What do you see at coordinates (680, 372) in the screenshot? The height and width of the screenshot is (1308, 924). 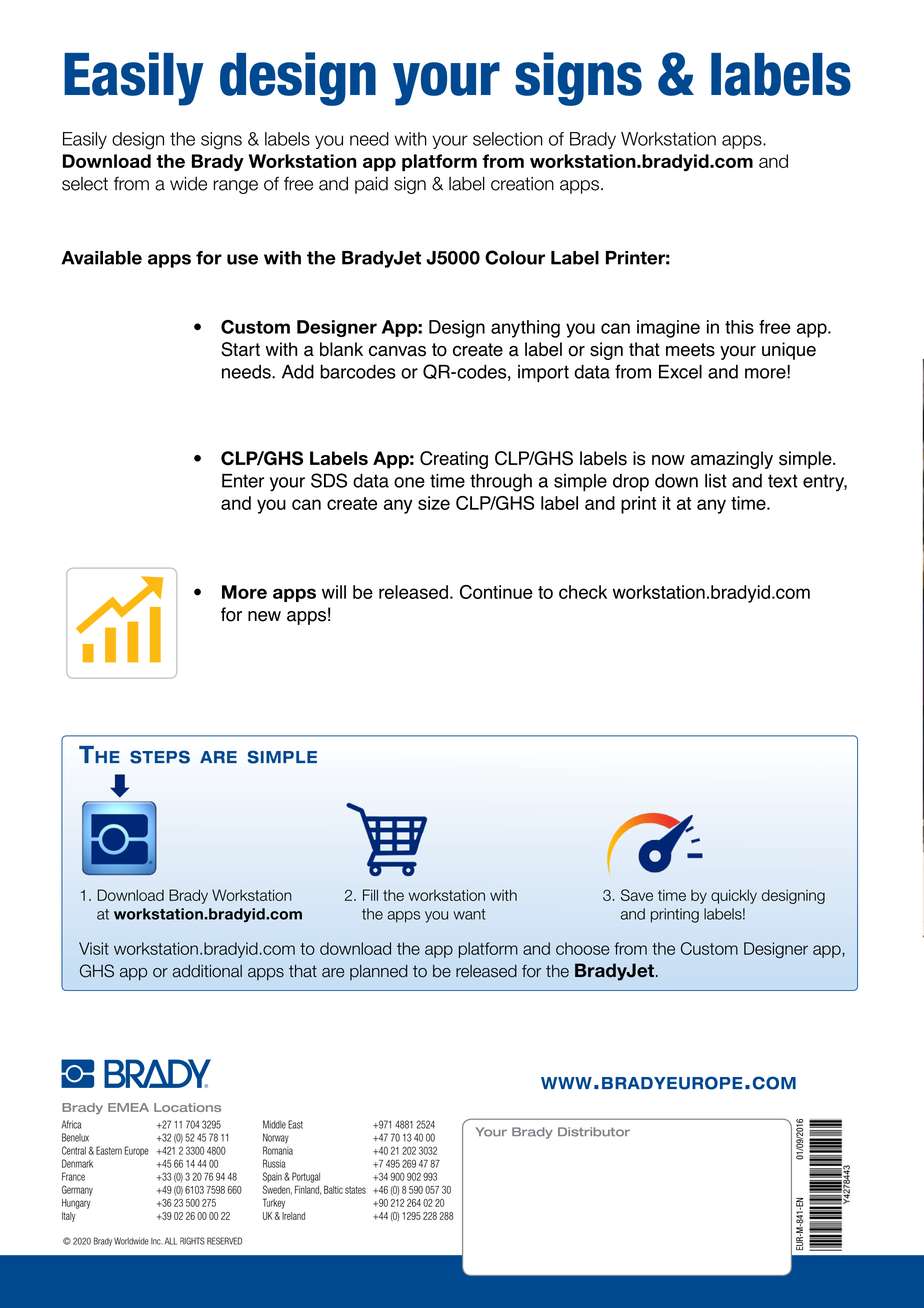 I see `Excel` at bounding box center [680, 372].
